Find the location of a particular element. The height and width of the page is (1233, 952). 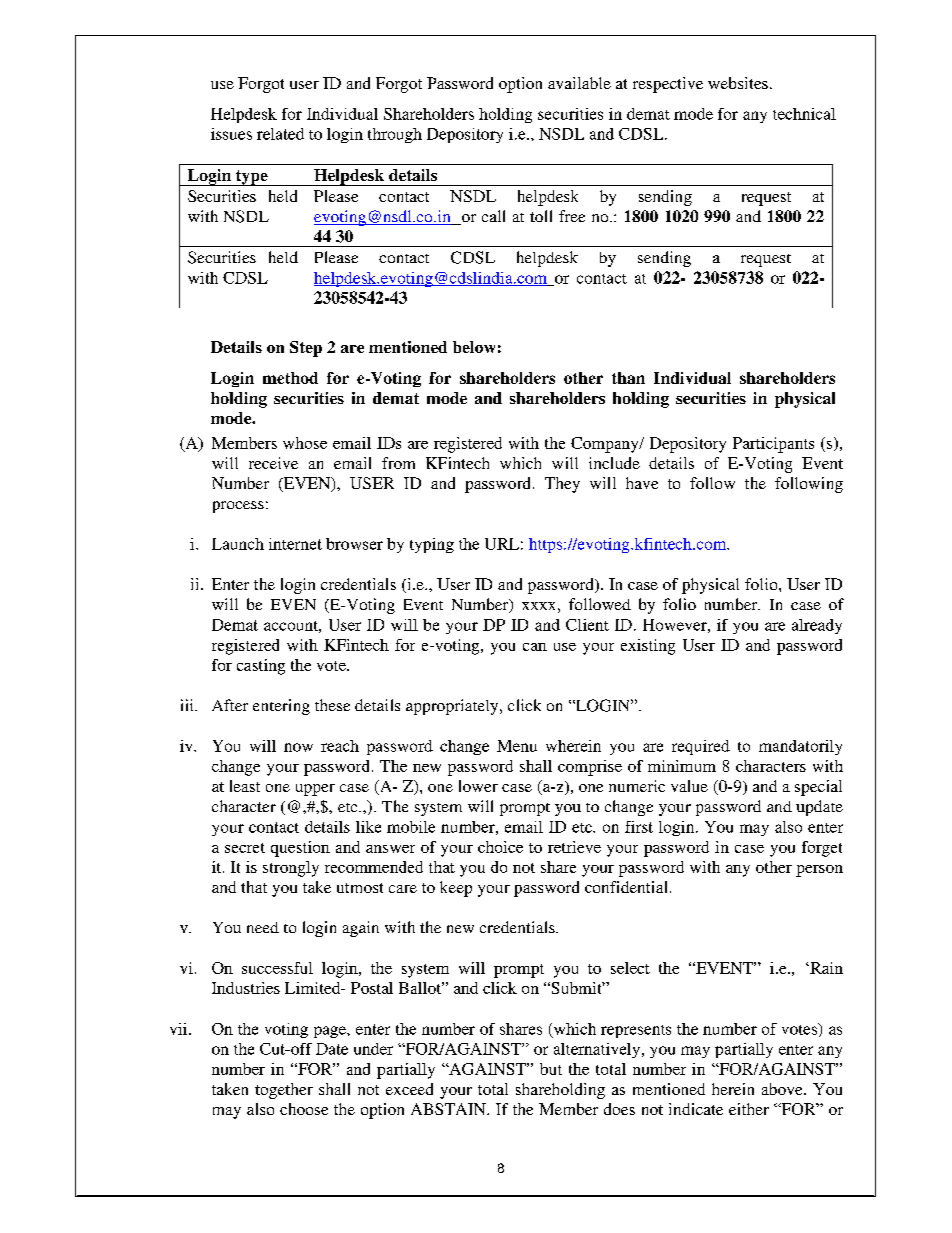

websites is located at coordinates (738, 83).
